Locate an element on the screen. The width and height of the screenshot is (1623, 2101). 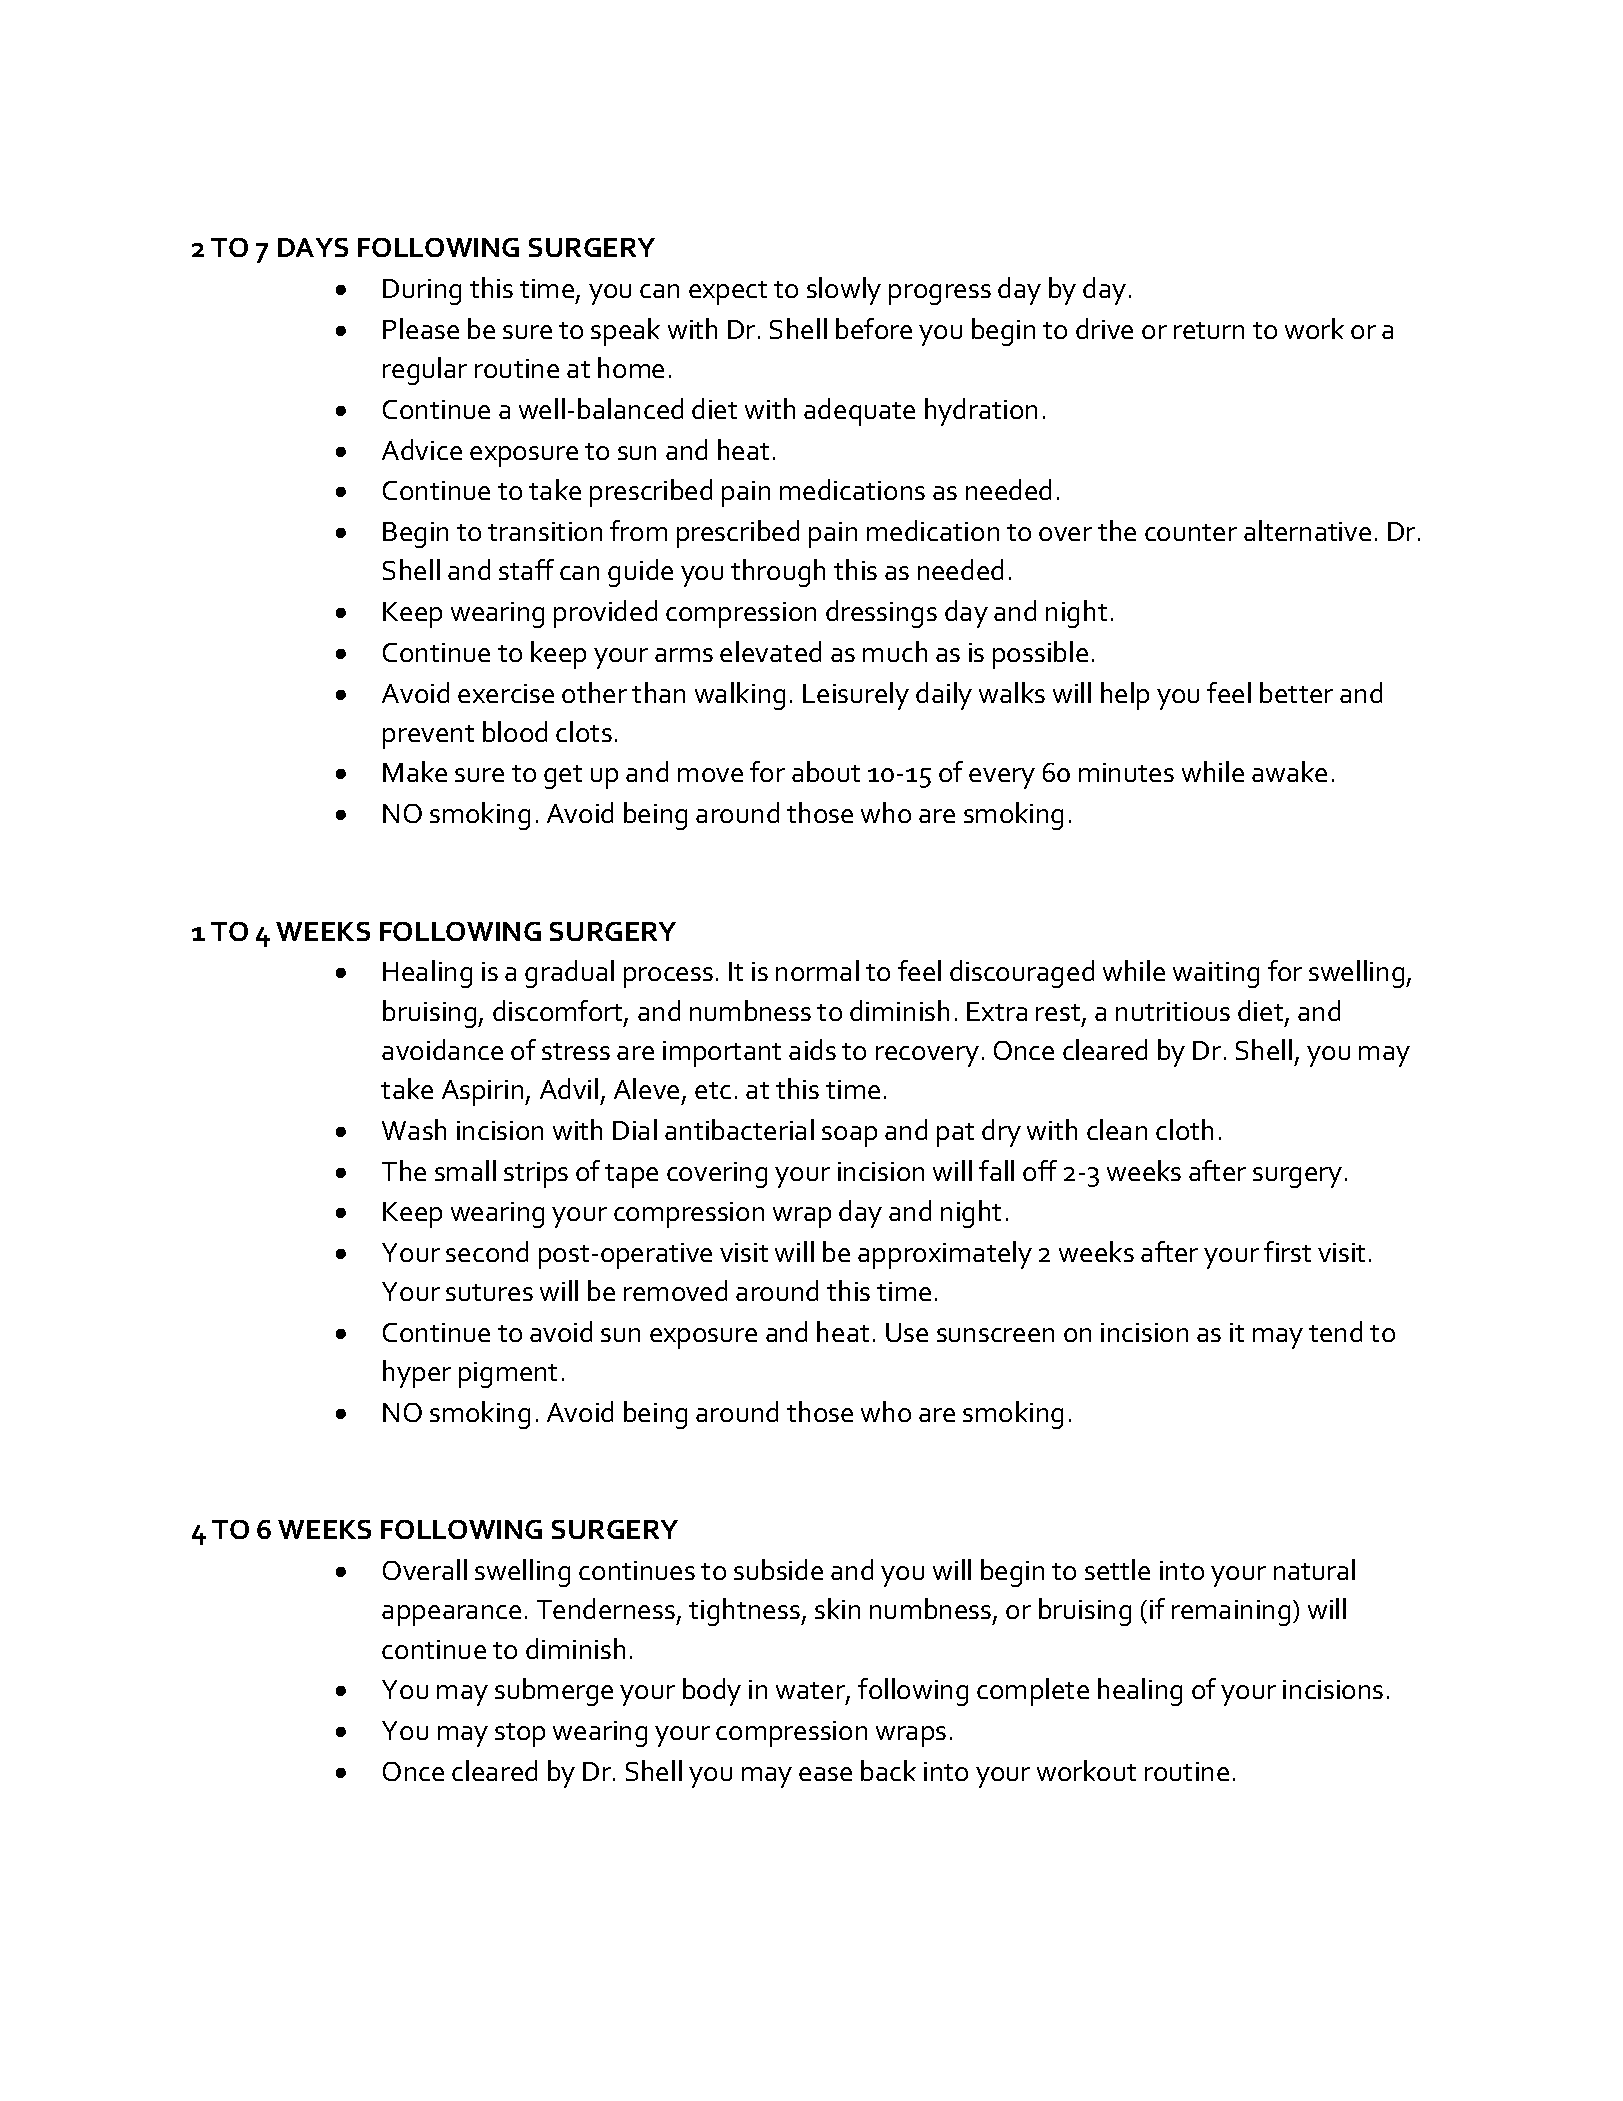
about is located at coordinates (826, 771).
